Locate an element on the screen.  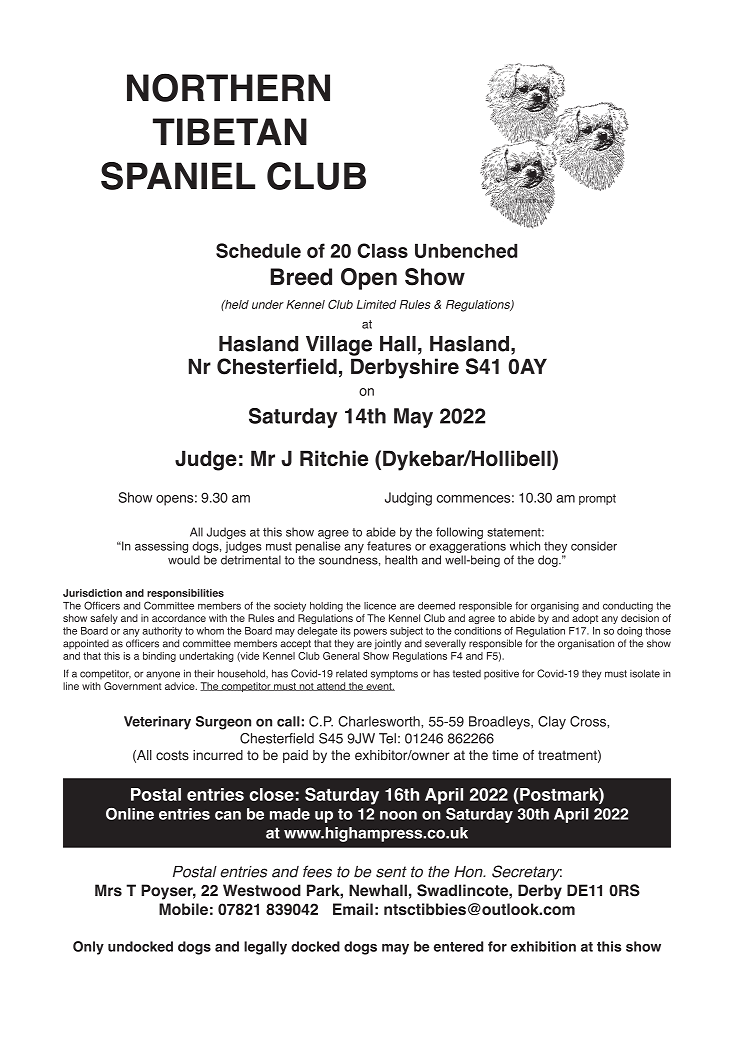
Class is located at coordinates (382, 250).
